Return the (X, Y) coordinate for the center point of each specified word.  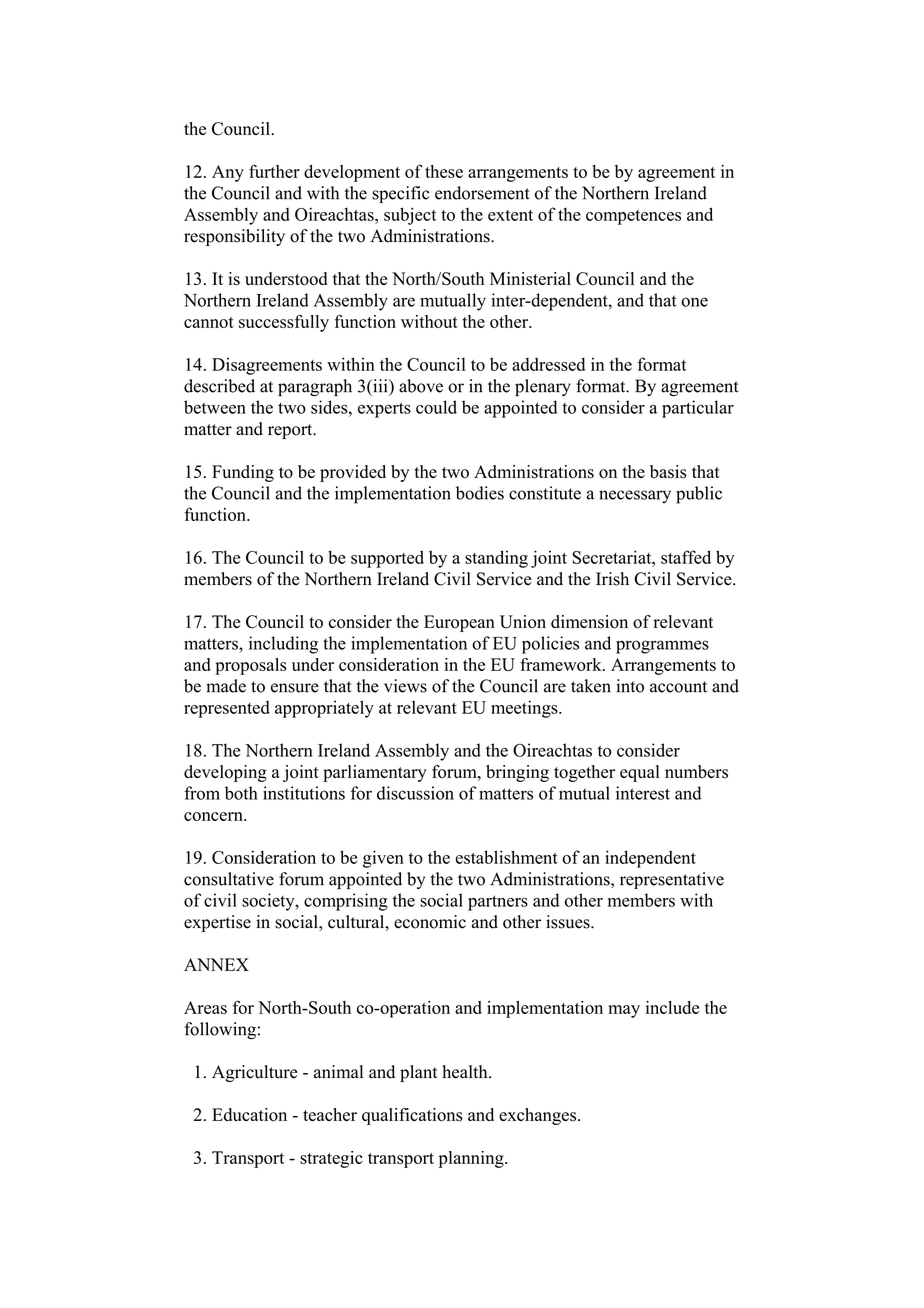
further (274, 171)
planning (472, 1159)
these (444, 171)
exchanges (539, 1116)
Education (249, 1115)
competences (633, 217)
